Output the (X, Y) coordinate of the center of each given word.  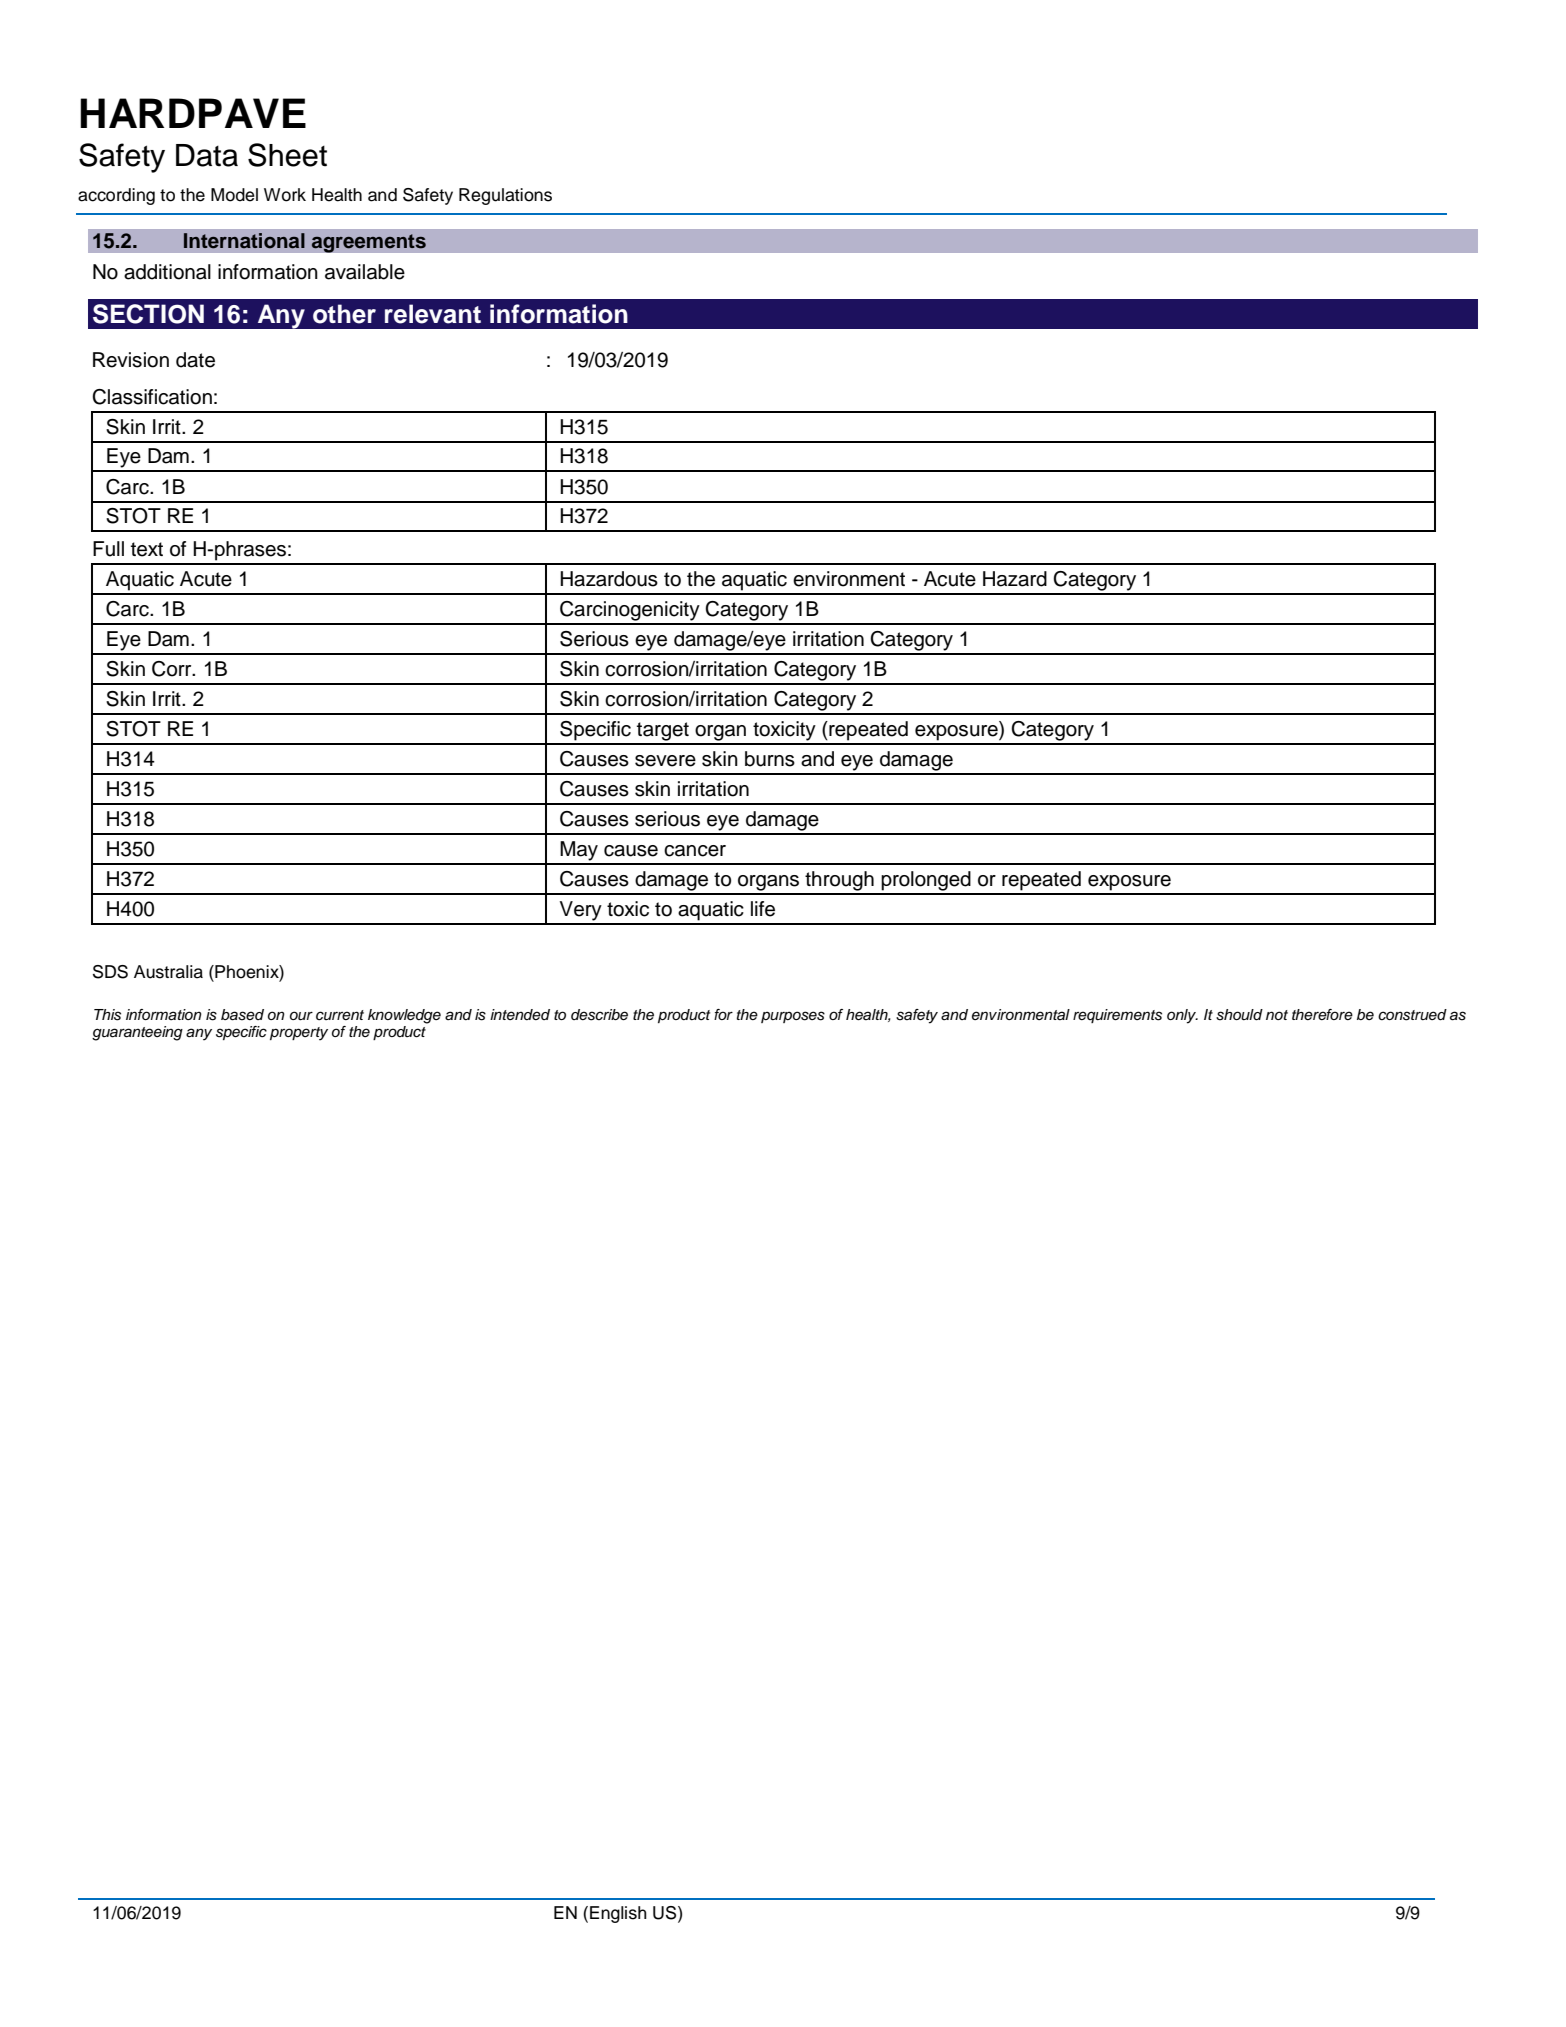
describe (599, 1015)
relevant (433, 314)
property (299, 1034)
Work (285, 195)
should (1239, 1015)
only (1182, 1016)
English (618, 1914)
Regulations (505, 196)
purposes (793, 1017)
